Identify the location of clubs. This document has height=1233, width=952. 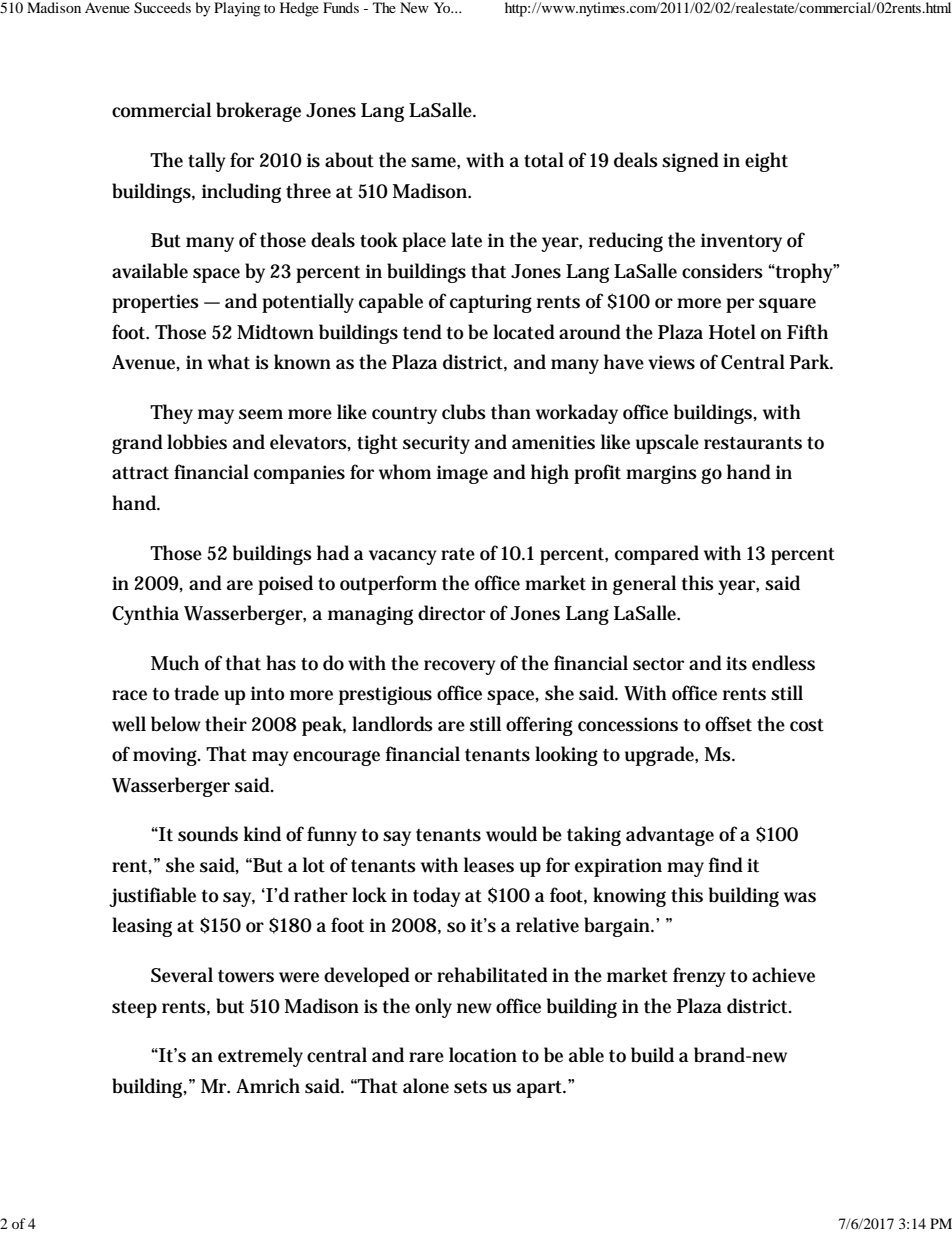
(464, 412).
